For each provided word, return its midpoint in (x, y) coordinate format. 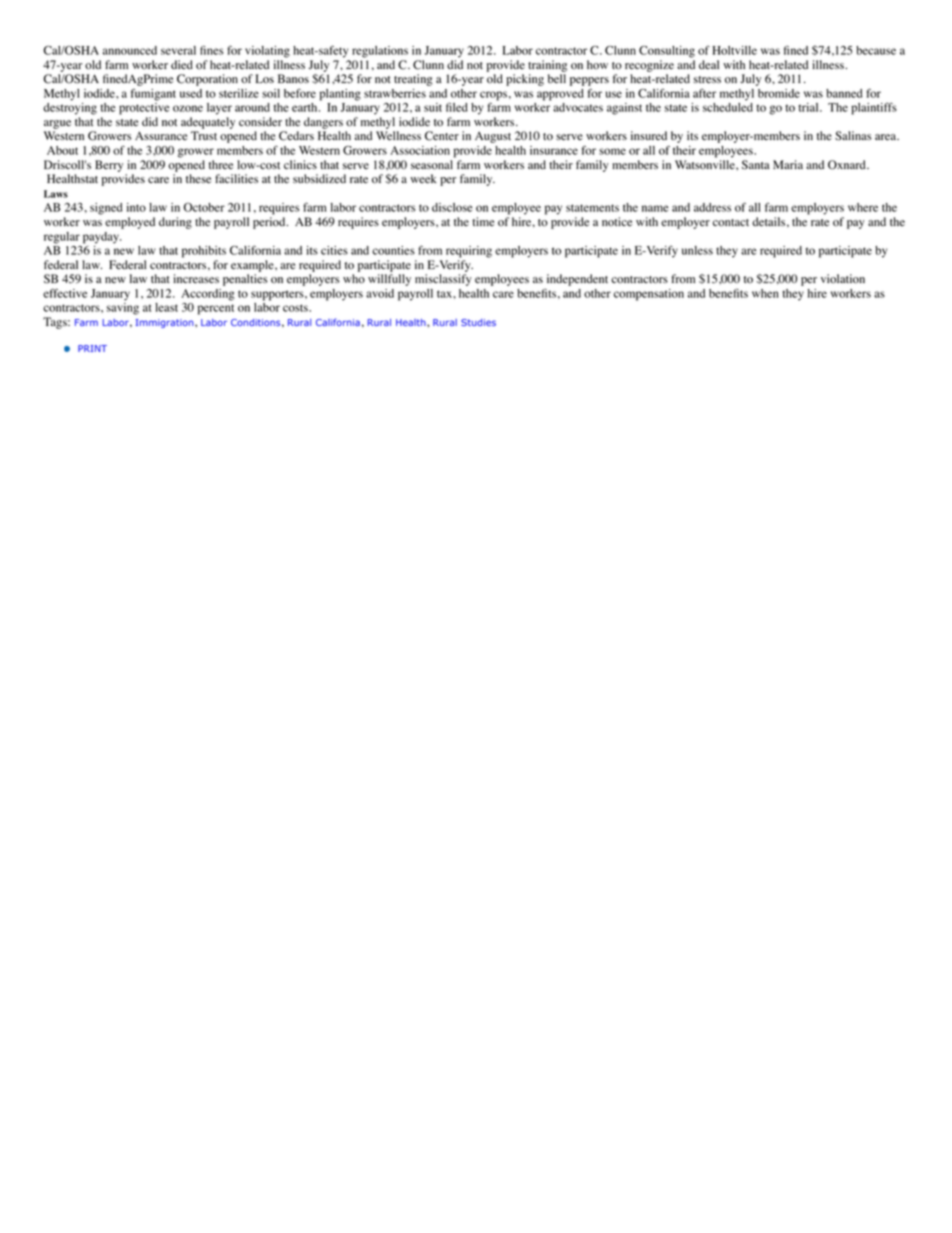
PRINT (92, 348)
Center (442, 136)
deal (709, 64)
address (712, 207)
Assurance (161, 135)
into (136, 207)
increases (196, 279)
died (182, 64)
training (547, 66)
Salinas (853, 136)
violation (843, 279)
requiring (469, 252)
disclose (452, 207)
